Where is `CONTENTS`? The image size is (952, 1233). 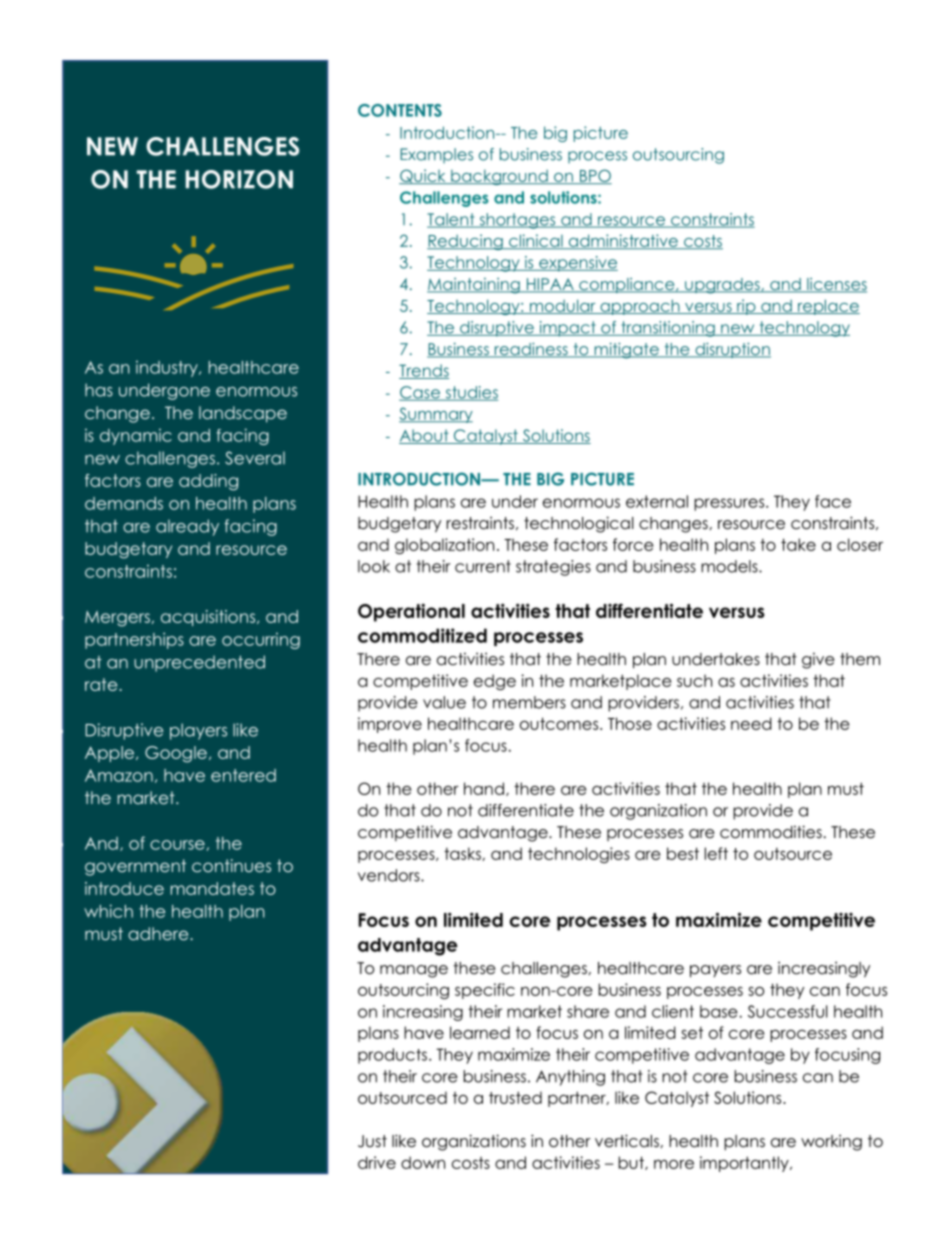
CONTENTS is located at coordinates (400, 110).
